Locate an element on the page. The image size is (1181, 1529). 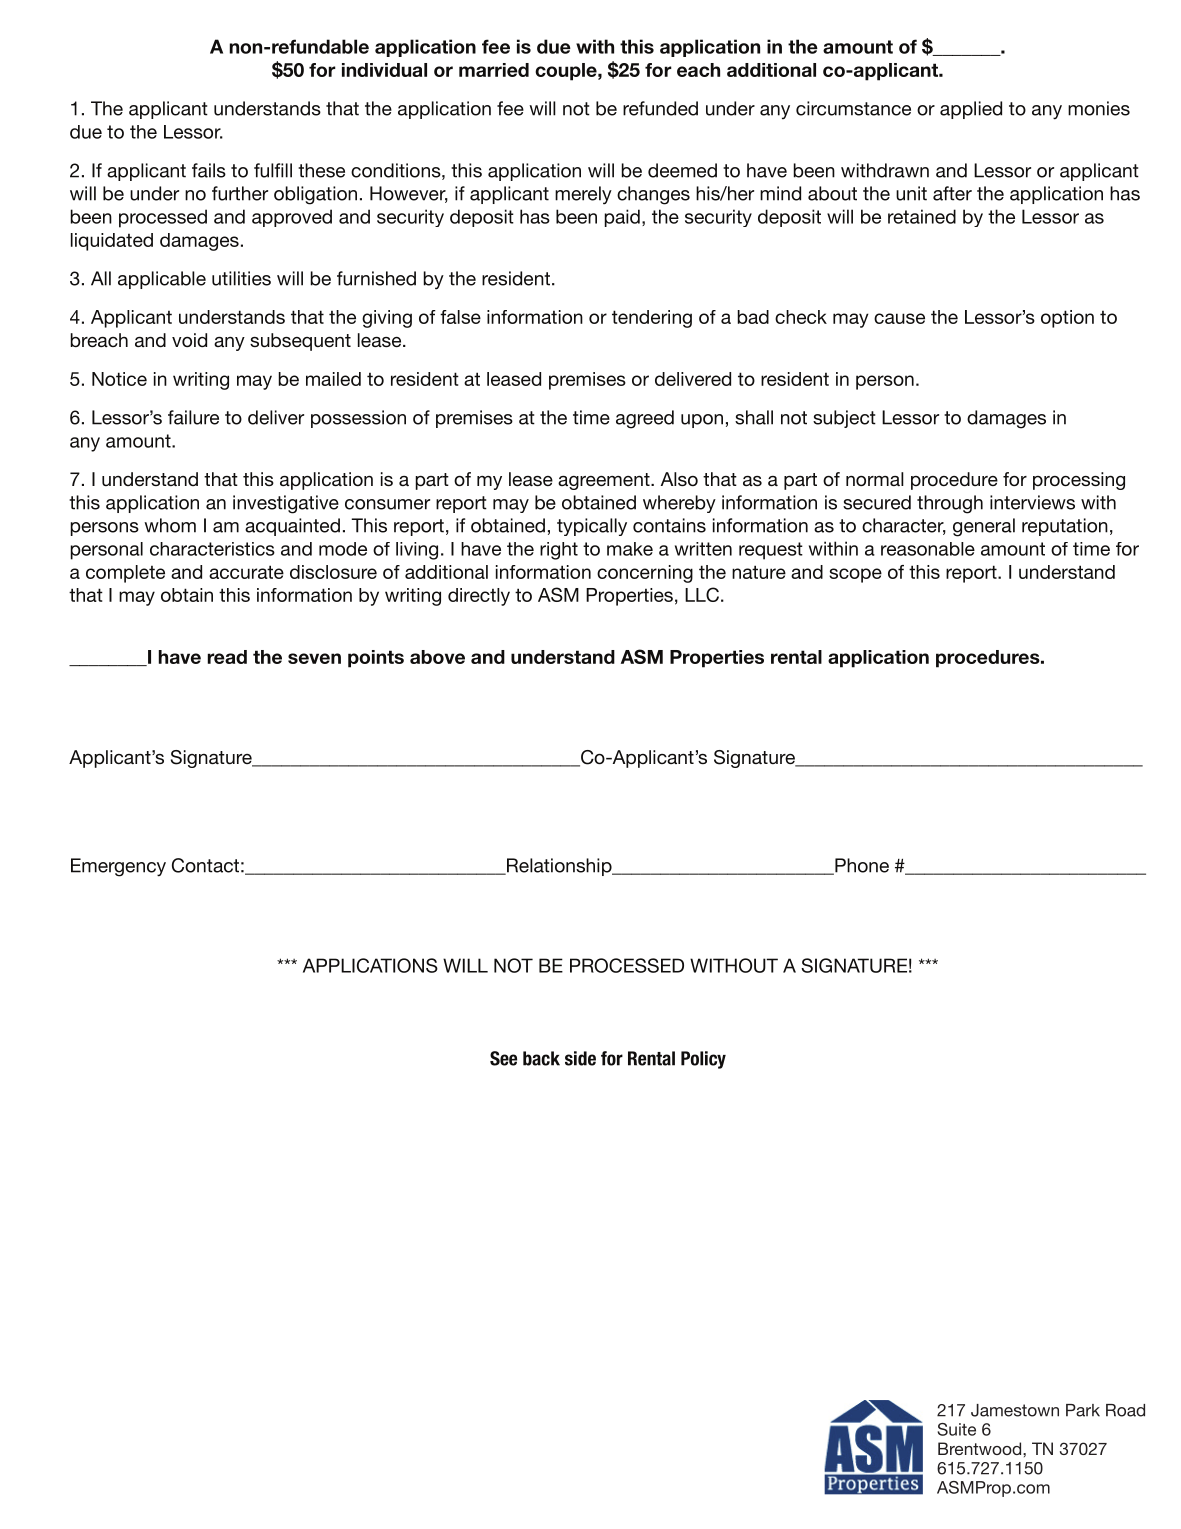
See is located at coordinates (503, 1058).
